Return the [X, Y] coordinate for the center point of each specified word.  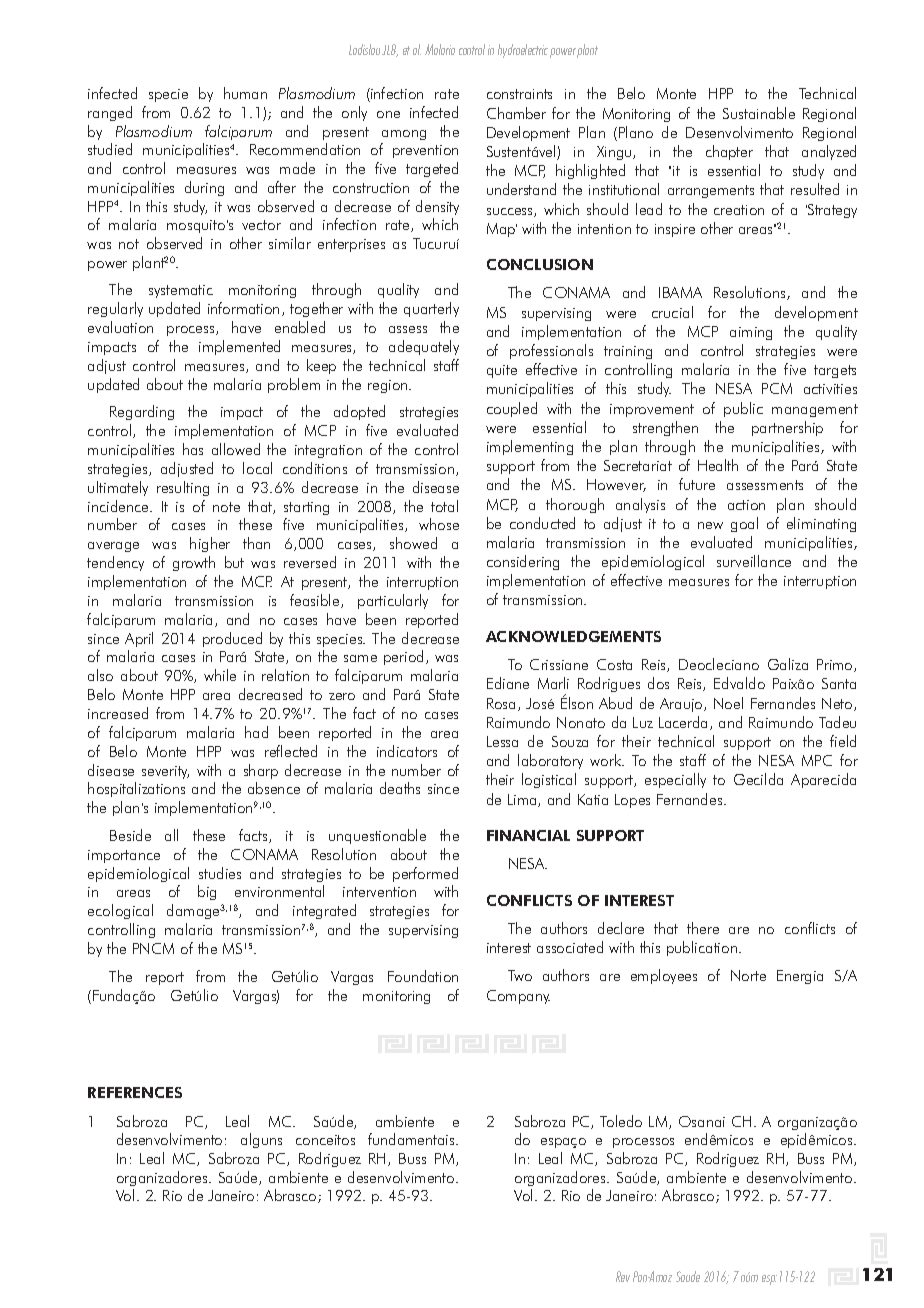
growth [194, 563]
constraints [519, 94]
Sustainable [759, 113]
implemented [239, 347]
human [245, 93]
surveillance [754, 561]
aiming [751, 333]
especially [675, 780]
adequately [424, 347]
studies [220, 873]
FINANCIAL [528, 835]
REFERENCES [135, 1092]
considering [523, 562]
